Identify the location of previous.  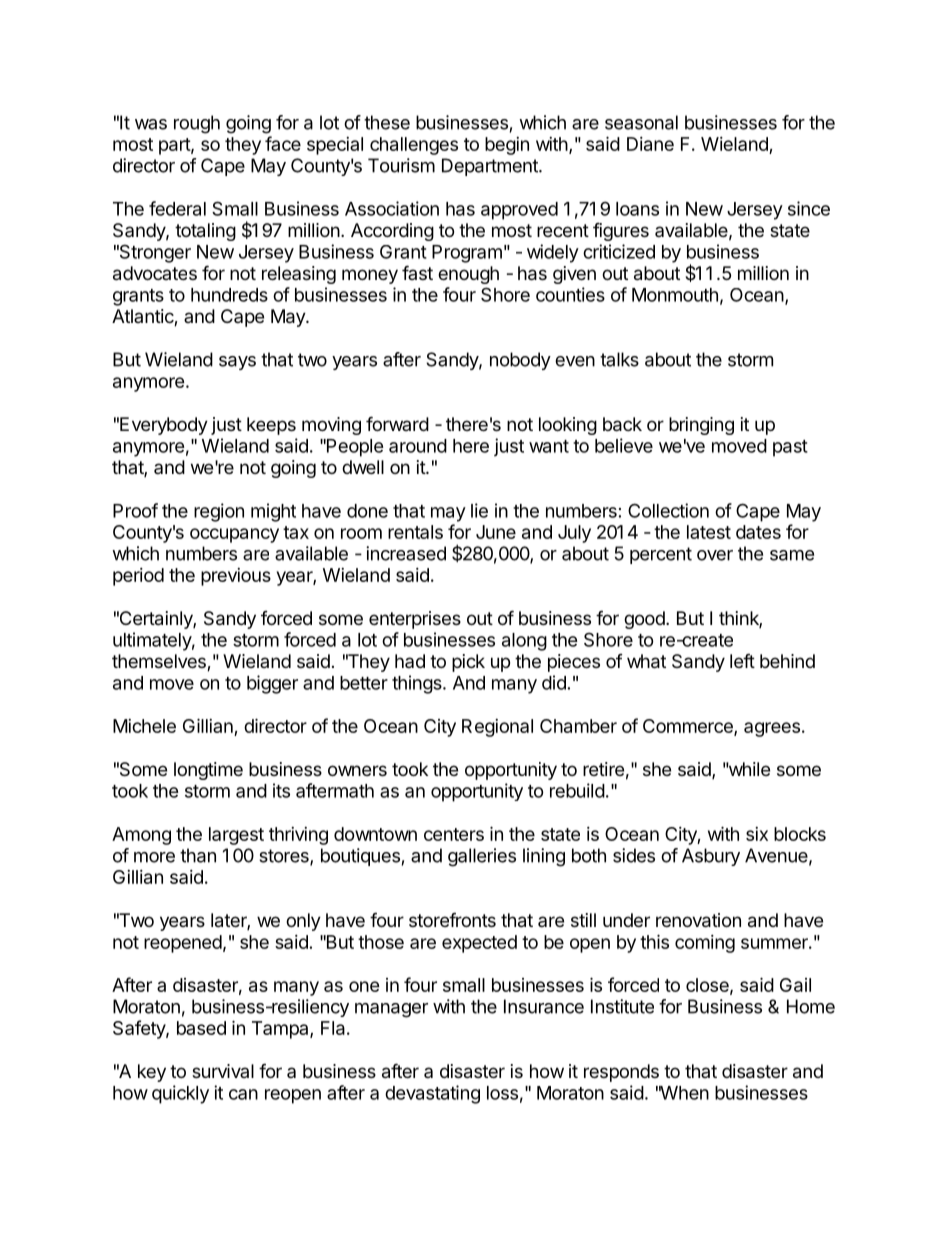
(236, 577).
